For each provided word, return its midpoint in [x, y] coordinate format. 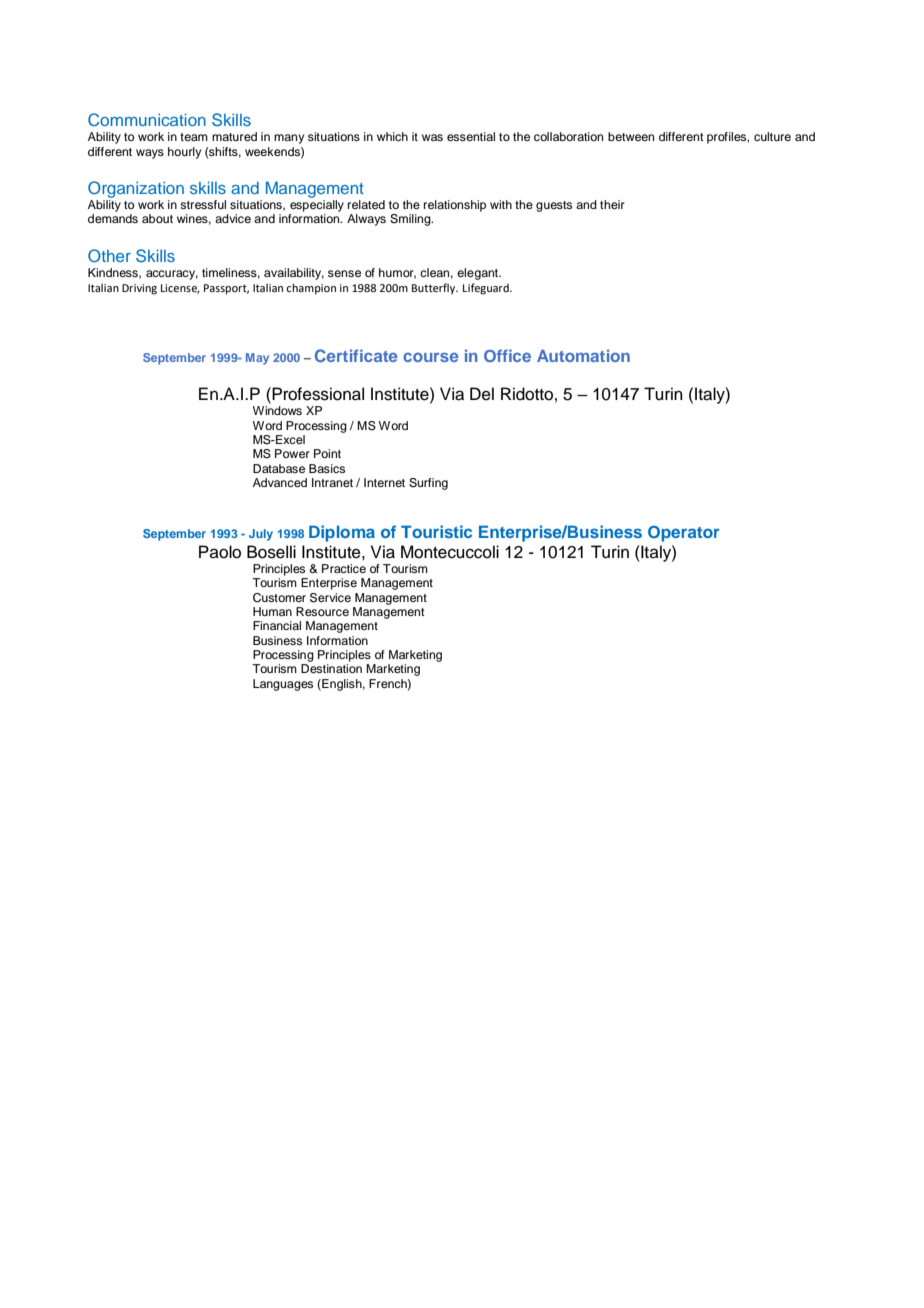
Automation [583, 355]
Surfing [428, 484]
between [631, 136]
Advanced [280, 482]
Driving [139, 289]
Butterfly [435, 289]
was [432, 137]
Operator [684, 534]
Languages [283, 685]
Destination [331, 668]
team [194, 137]
